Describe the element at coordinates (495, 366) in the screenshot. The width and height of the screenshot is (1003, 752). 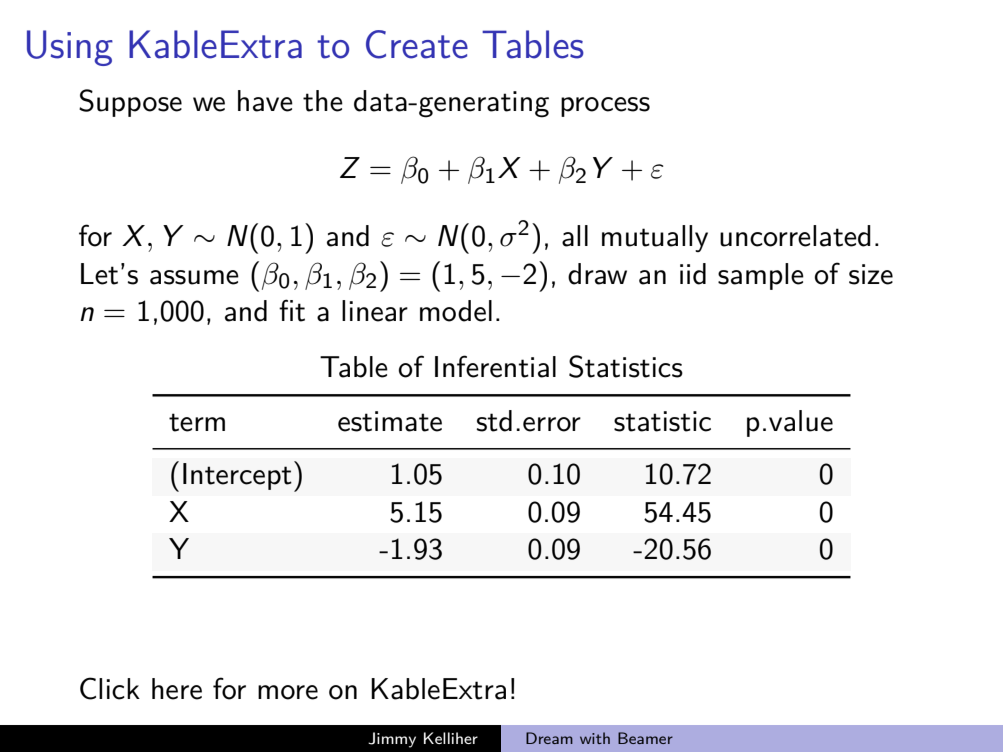
I see `Inferential` at that location.
